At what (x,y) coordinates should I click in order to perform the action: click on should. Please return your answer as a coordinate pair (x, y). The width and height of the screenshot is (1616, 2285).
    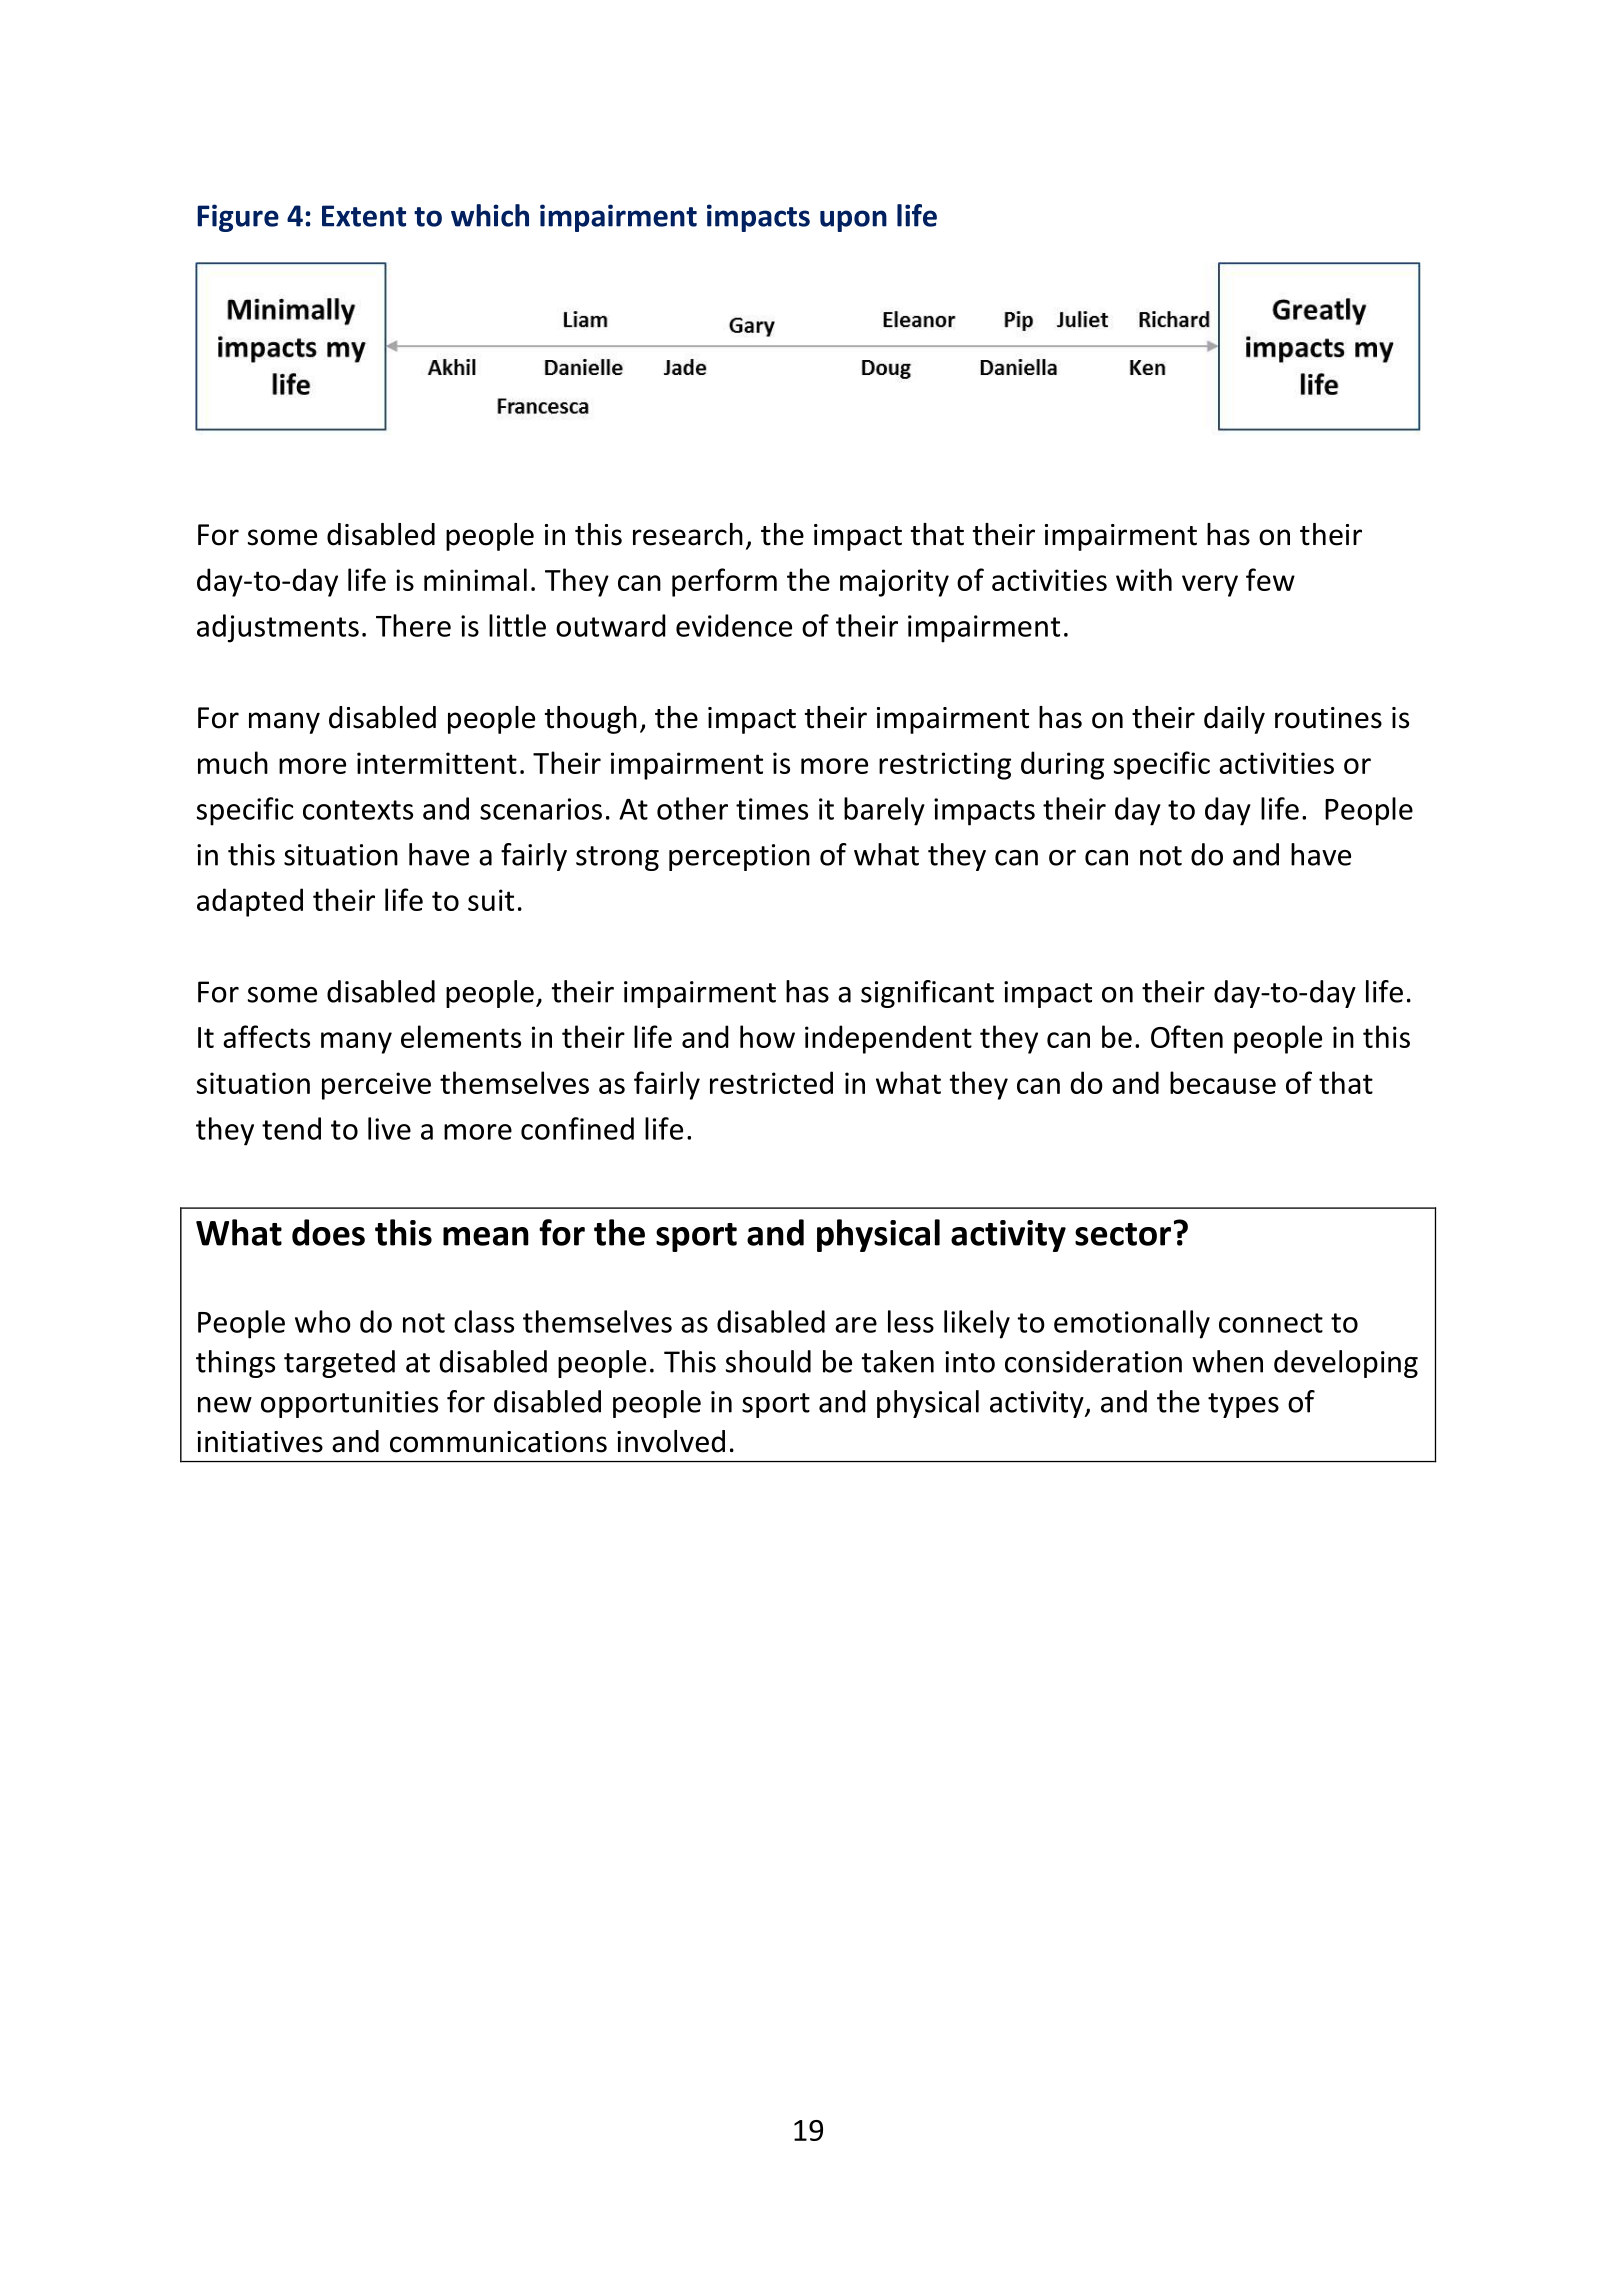
    Looking at the image, I should click on (768, 1361).
